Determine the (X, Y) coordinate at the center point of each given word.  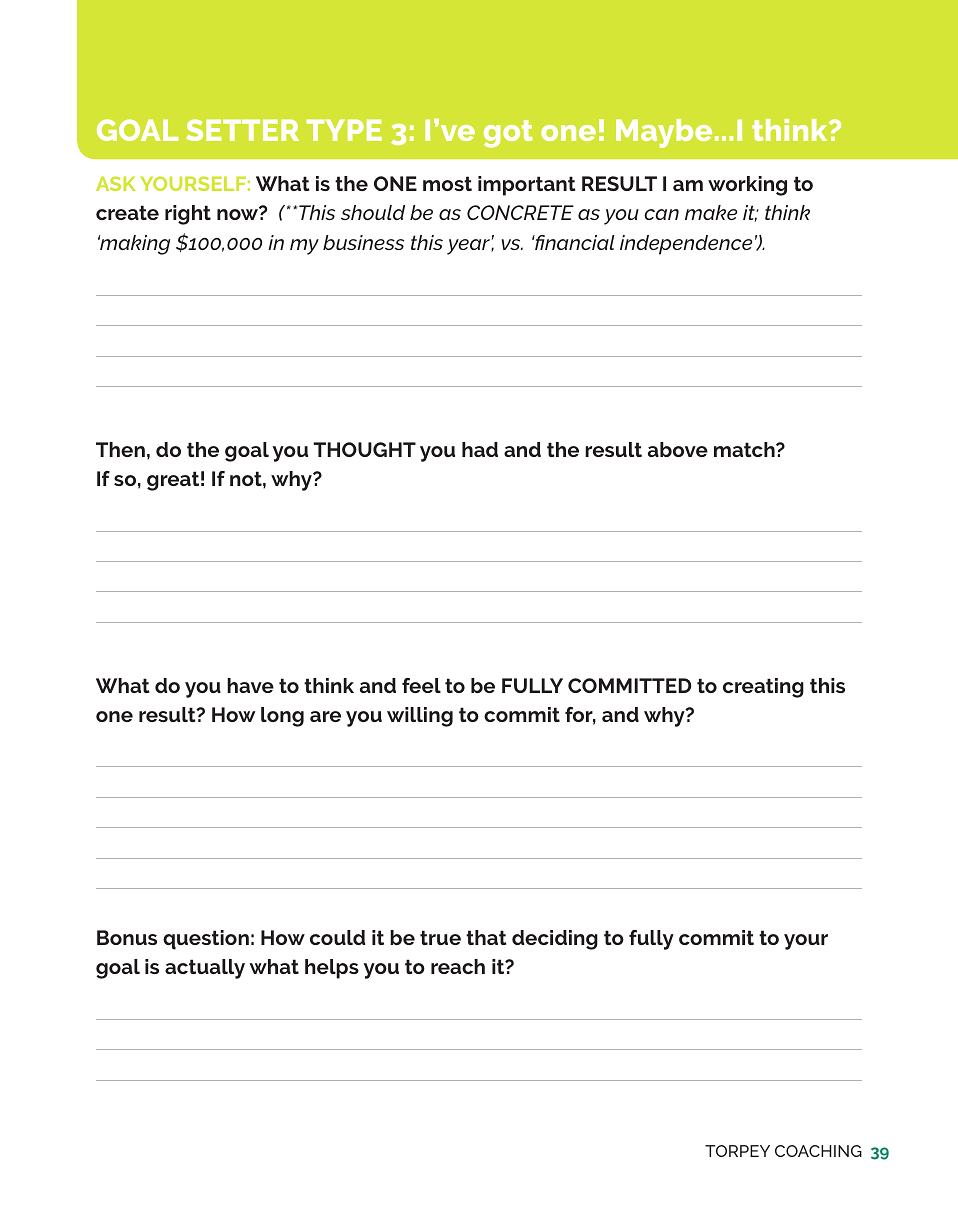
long (282, 717)
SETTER (242, 130)
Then (120, 449)
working (747, 186)
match (745, 449)
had (480, 449)
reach (458, 966)
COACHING (818, 1151)
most (447, 183)
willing (420, 717)
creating (763, 688)
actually (205, 969)
